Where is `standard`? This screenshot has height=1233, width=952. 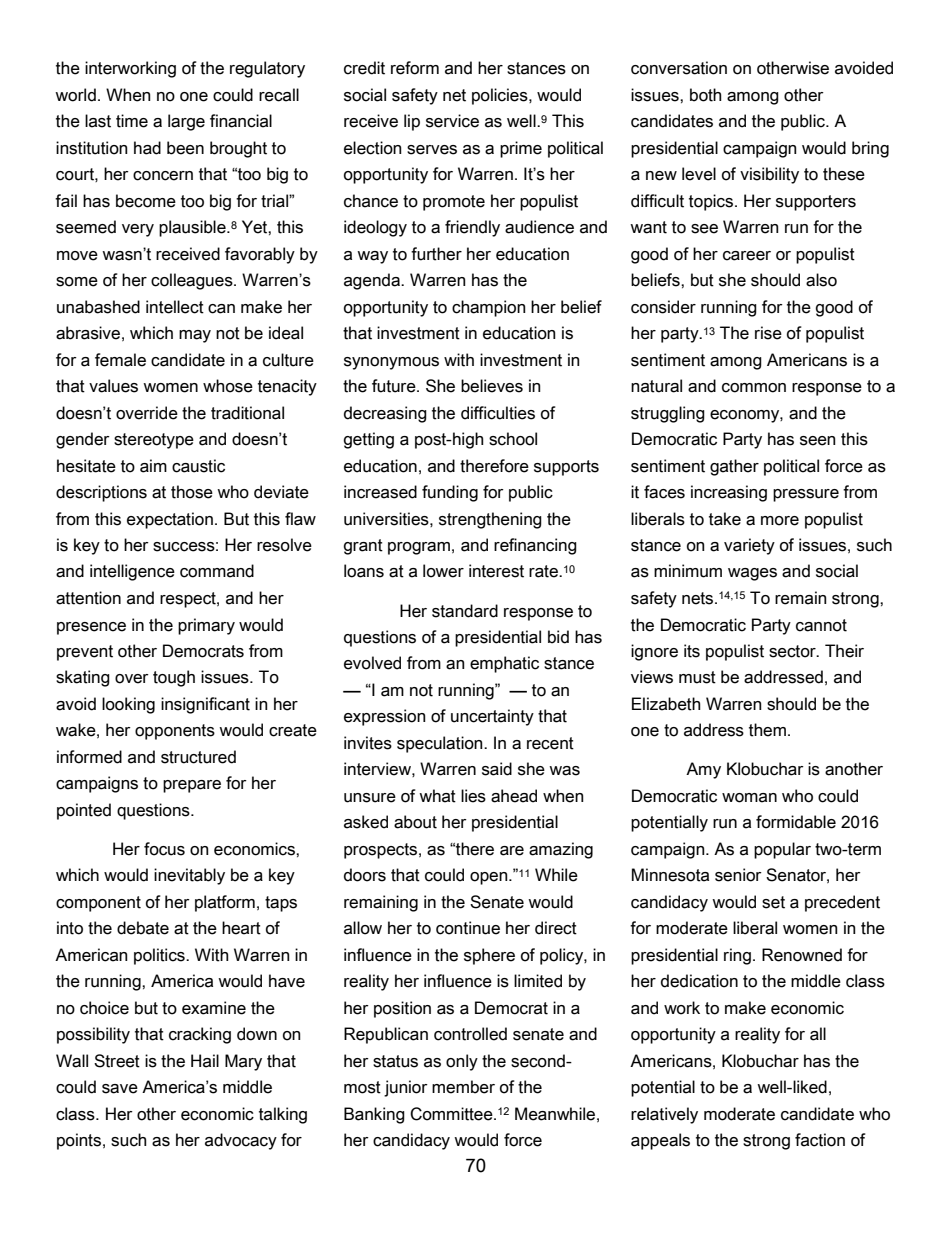
standard is located at coordinates (465, 611).
